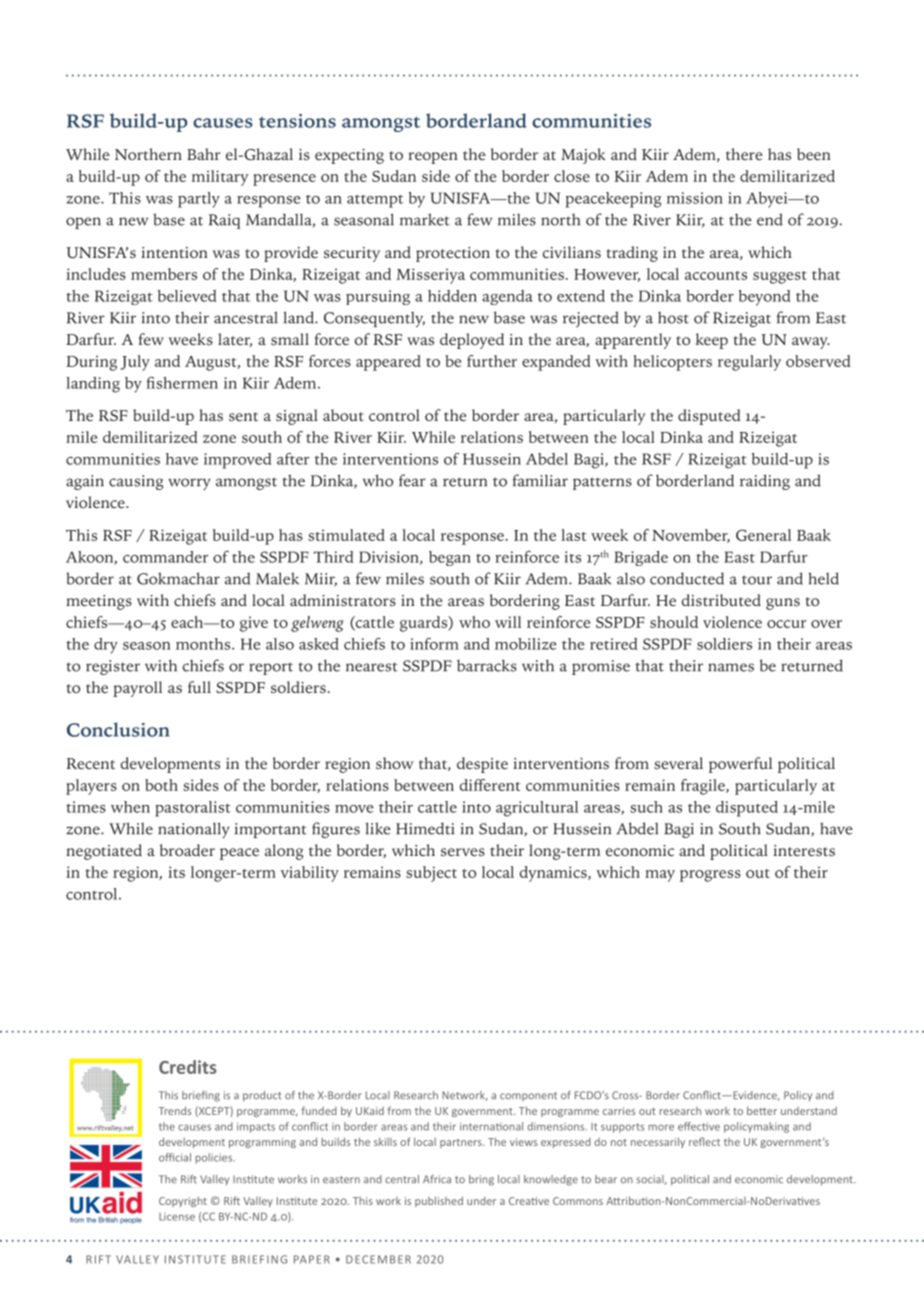 Image resolution: width=924 pixels, height=1308 pixels. I want to click on names, so click(731, 667).
